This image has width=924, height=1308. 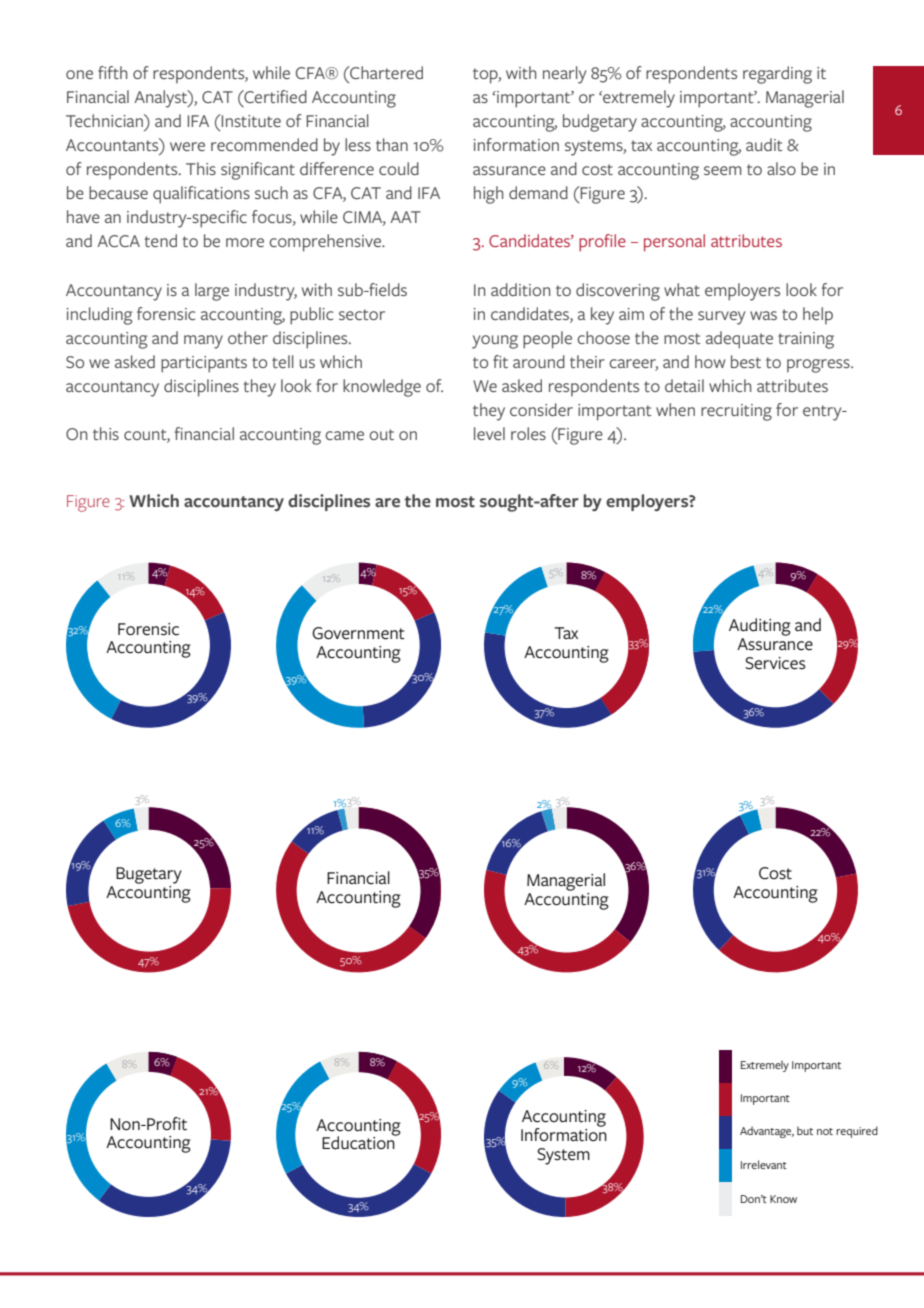 What do you see at coordinates (381, 434) in the image?
I see `out` at bounding box center [381, 434].
